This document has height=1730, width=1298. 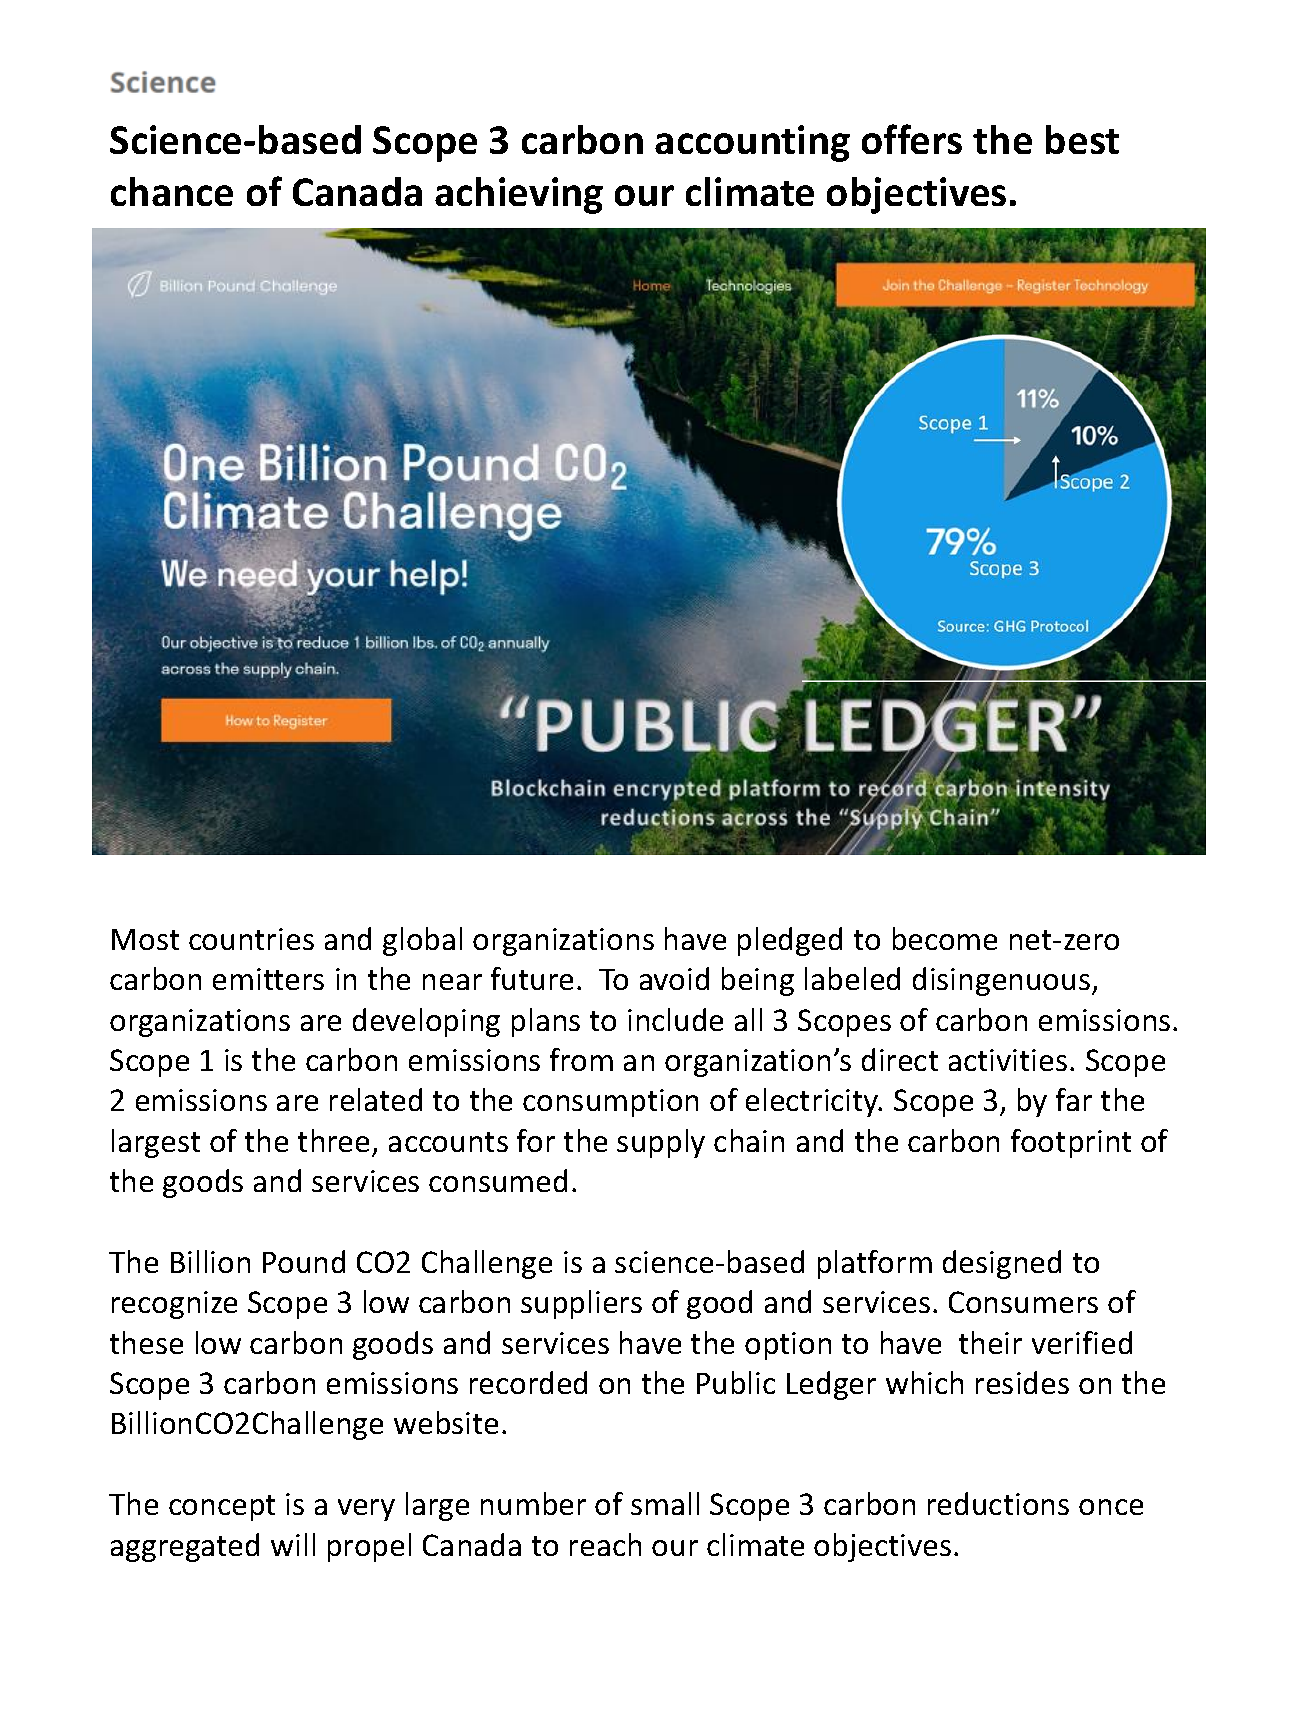 What do you see at coordinates (293, 1544) in the document?
I see `will` at bounding box center [293, 1544].
